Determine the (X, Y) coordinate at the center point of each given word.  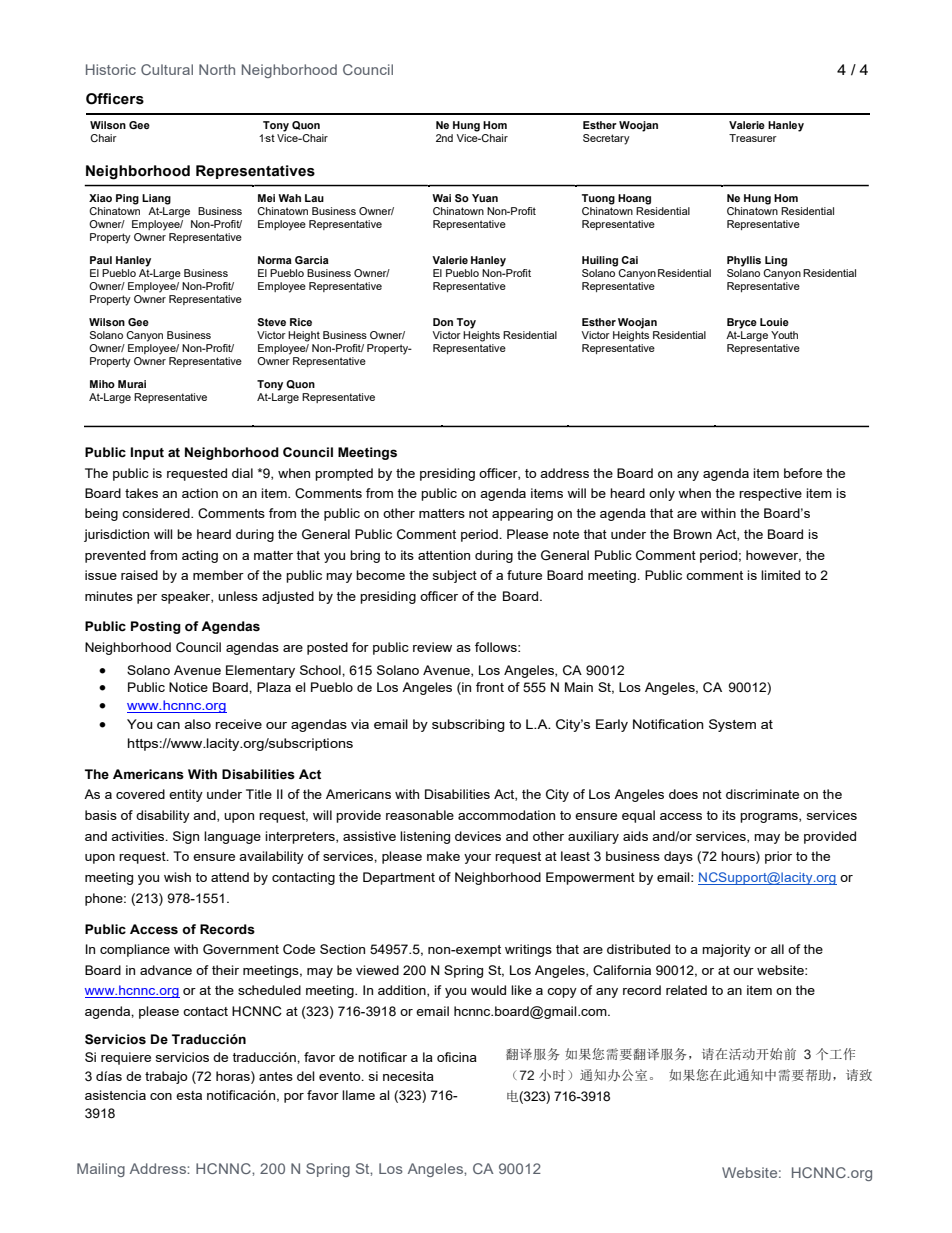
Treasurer (753, 138)
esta (189, 1095)
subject (455, 576)
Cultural (167, 69)
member (218, 575)
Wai (441, 198)
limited (780, 575)
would (488, 990)
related (686, 990)
